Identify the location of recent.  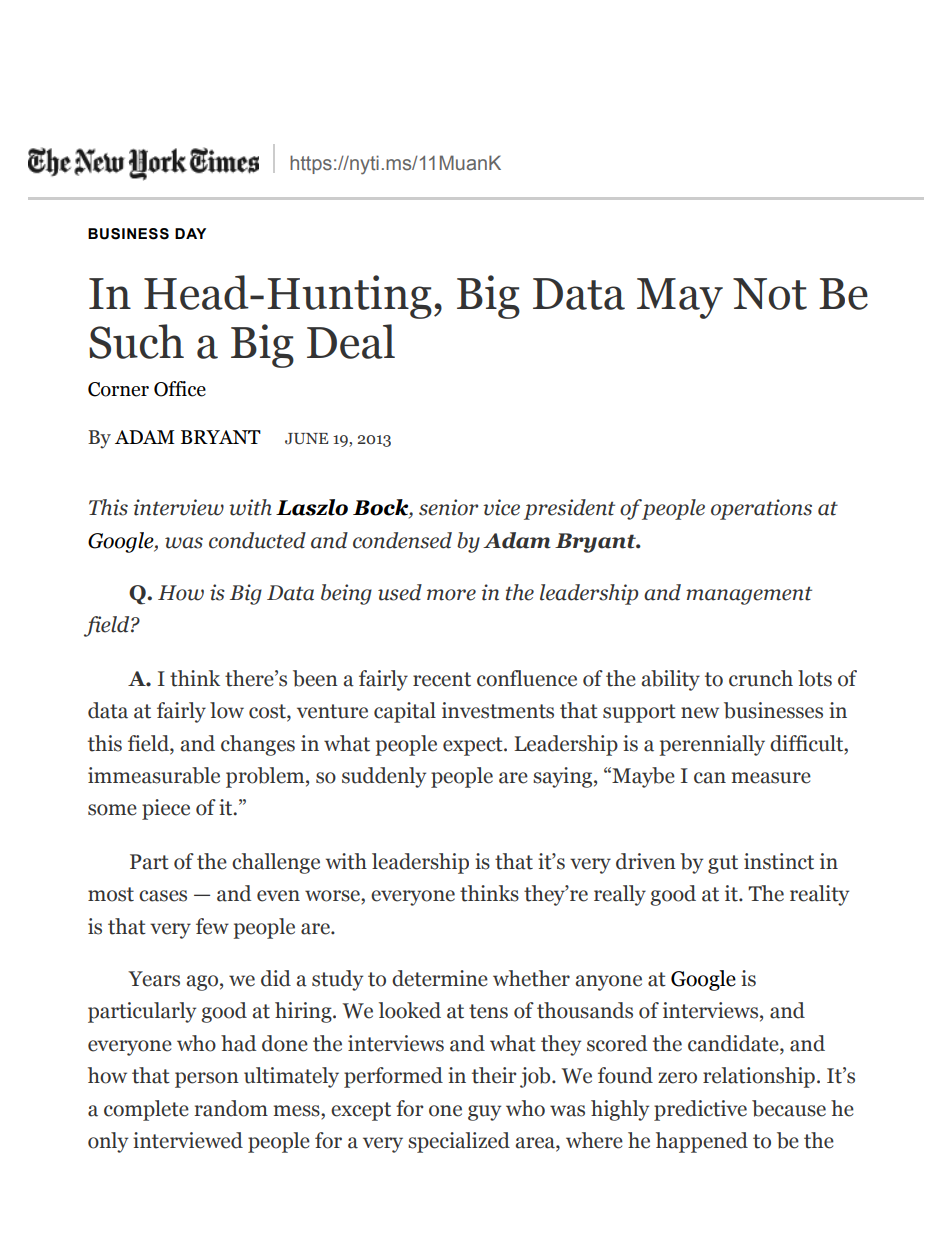
(442, 679).
